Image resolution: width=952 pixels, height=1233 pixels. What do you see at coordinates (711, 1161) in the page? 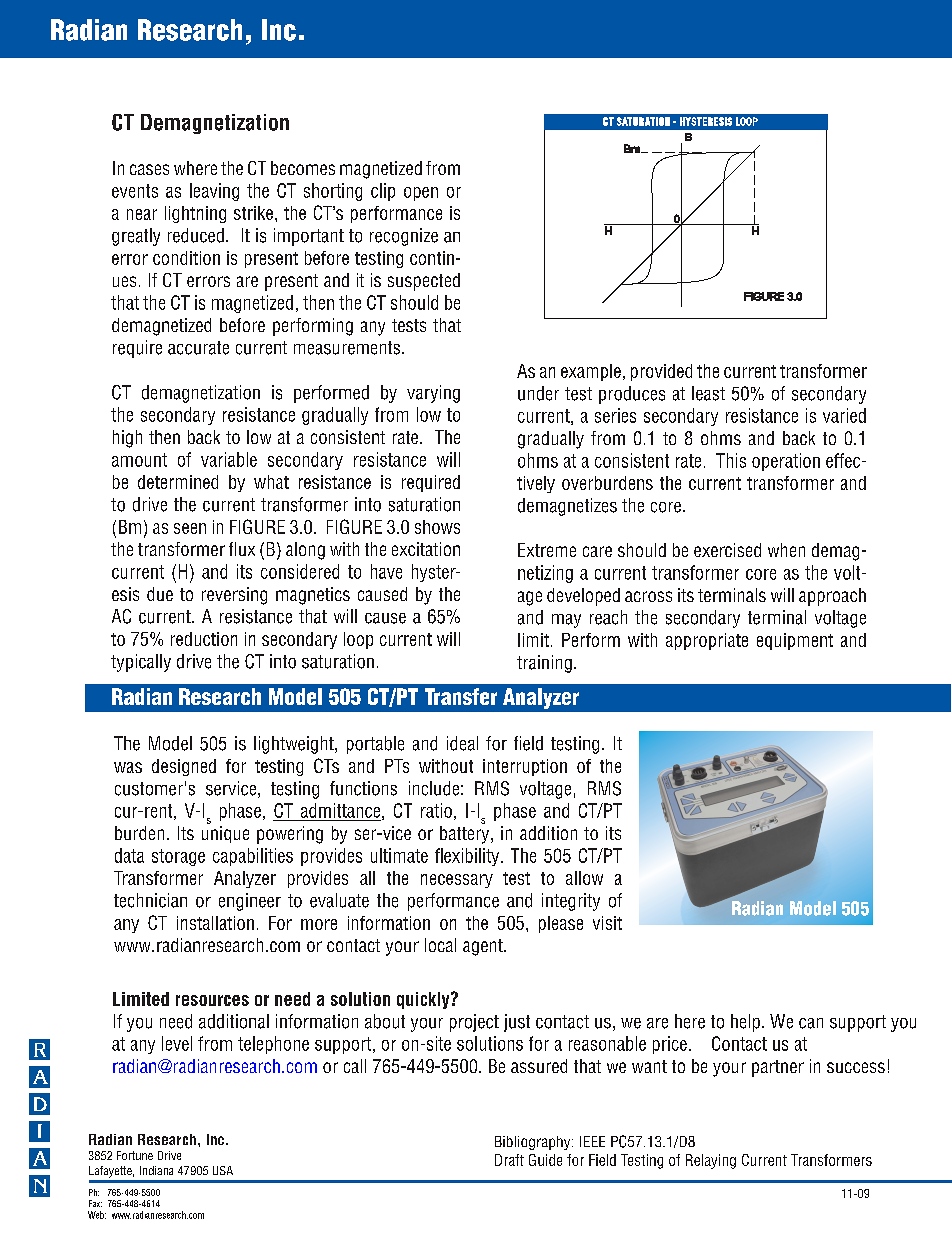
I see `Relaying` at bounding box center [711, 1161].
